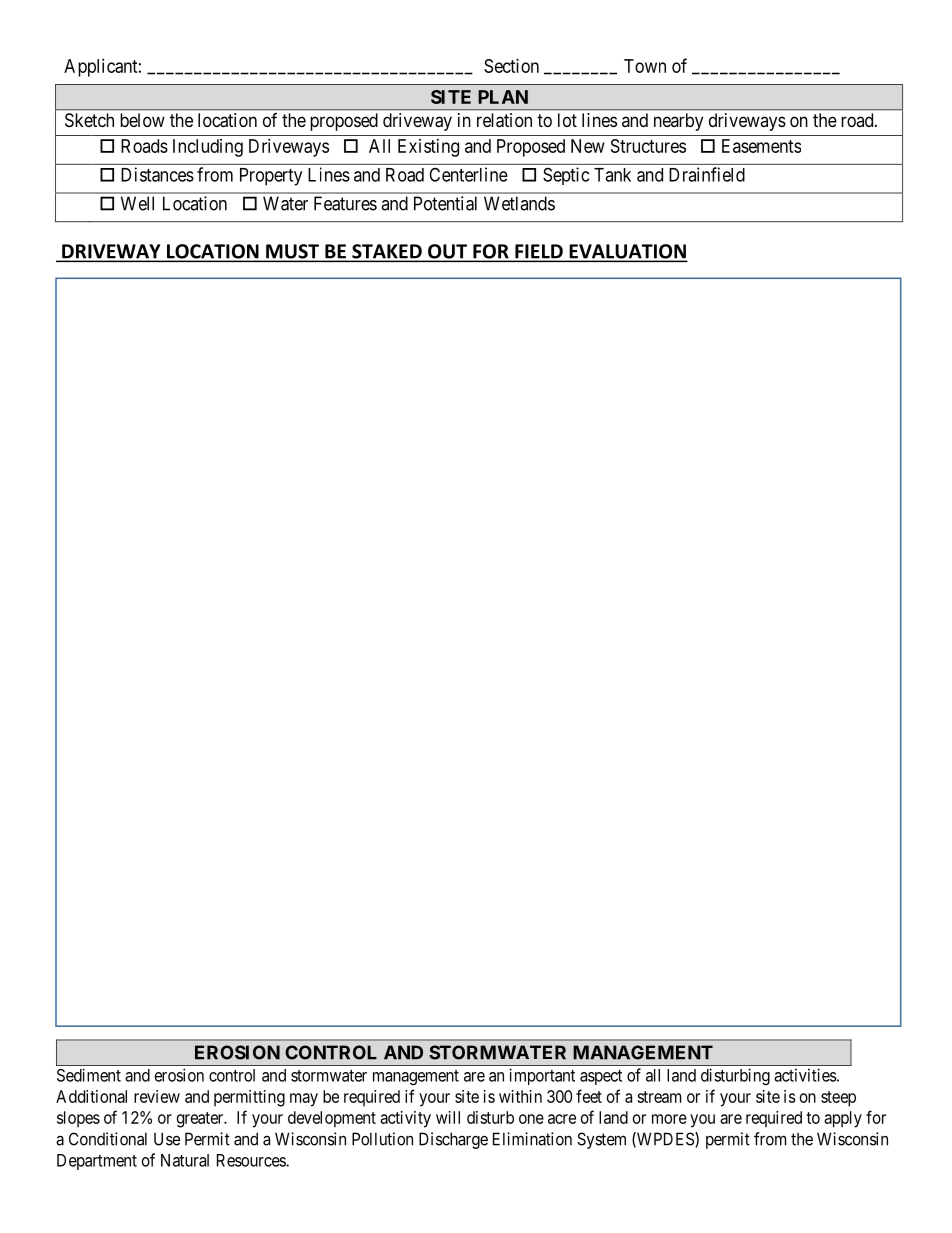 The width and height of the screenshot is (952, 1233). I want to click on EVALUATION, so click(627, 252).
